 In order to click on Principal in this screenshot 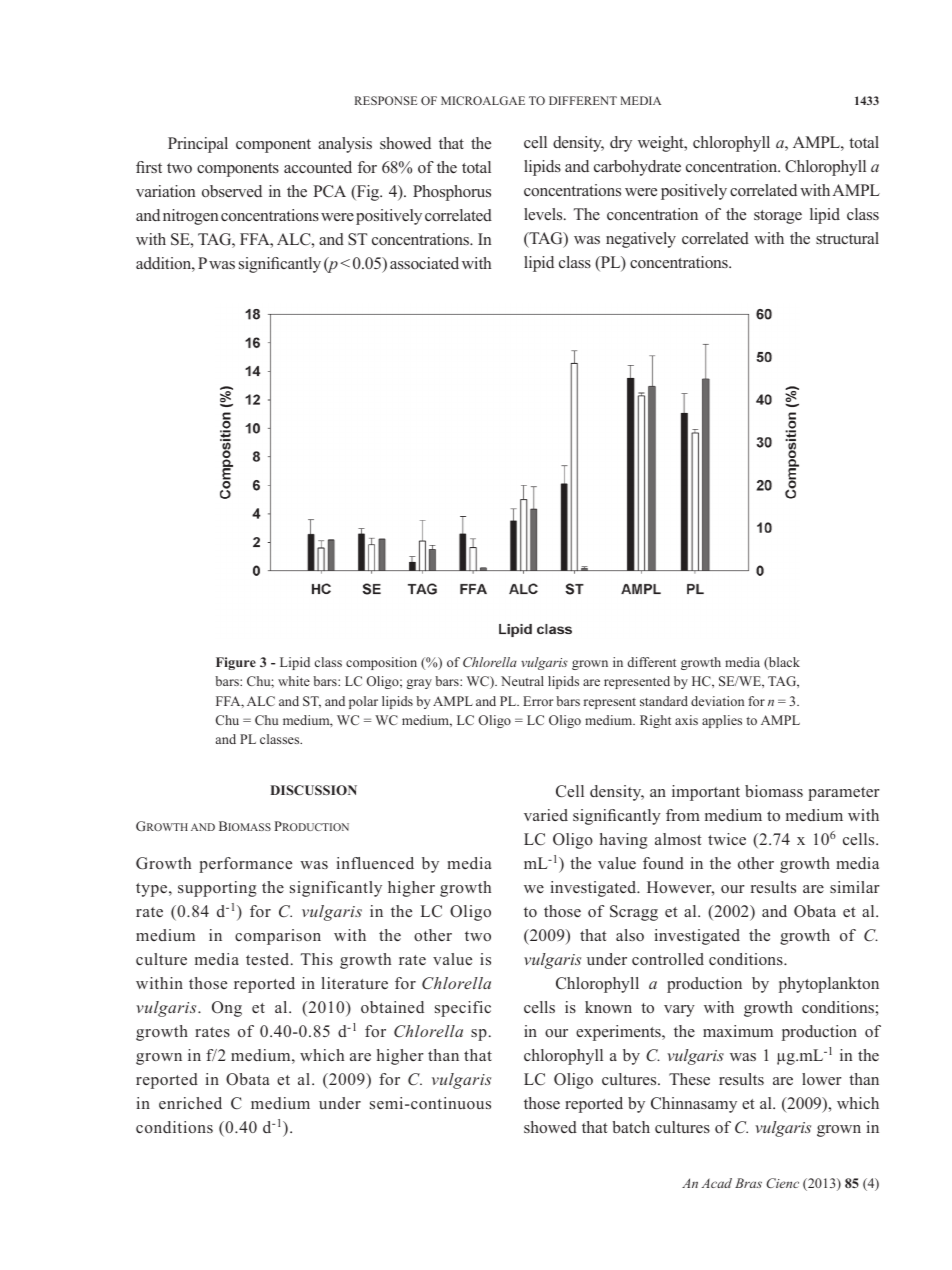, I will do `click(198, 145)`.
